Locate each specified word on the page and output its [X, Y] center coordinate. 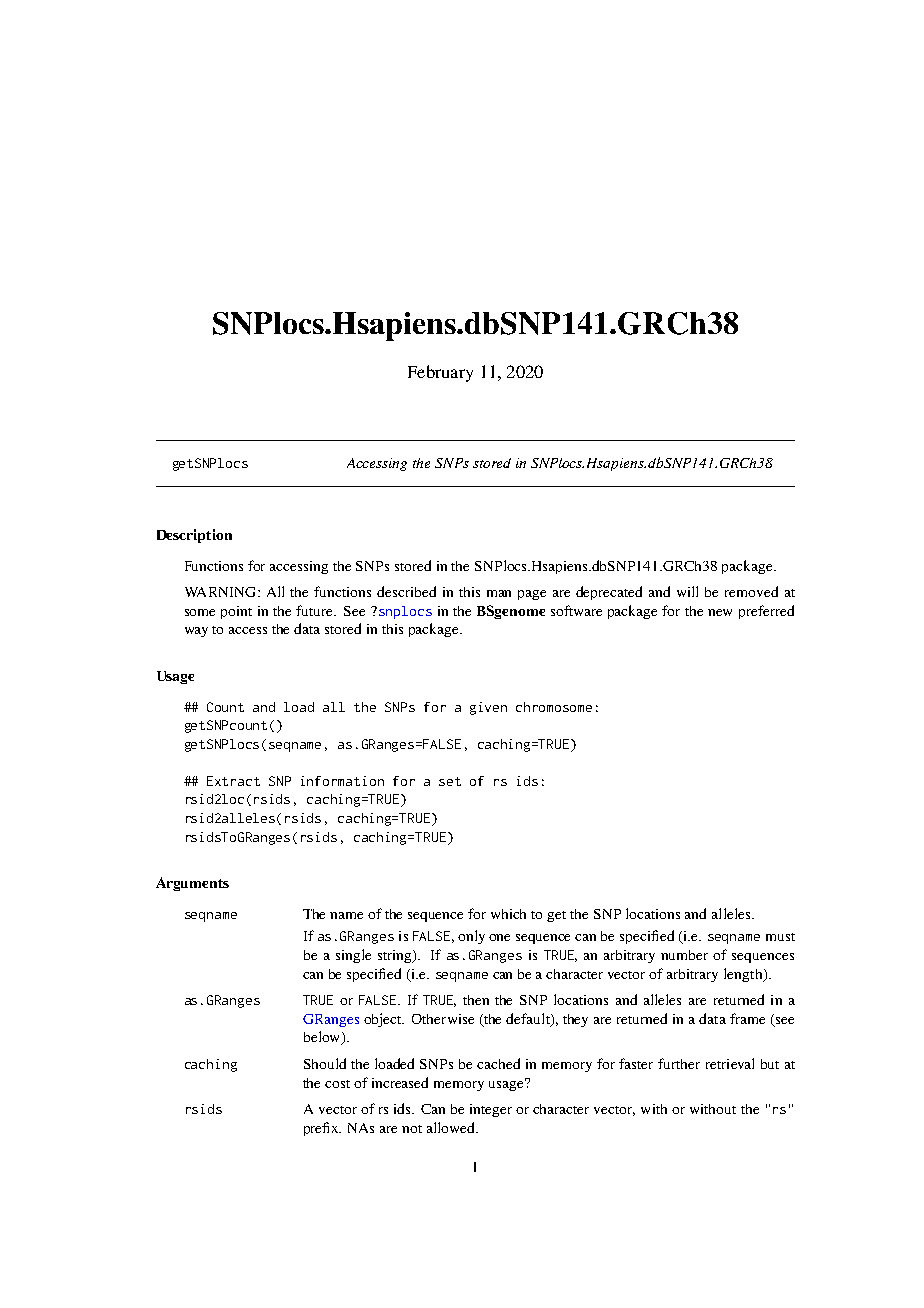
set [450, 781]
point [236, 612]
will [687, 591]
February [440, 373]
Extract [233, 781]
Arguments [192, 884]
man [499, 593]
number [684, 955]
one [499, 937]
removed [751, 591]
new [720, 612]
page [532, 595]
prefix [322, 1129]
